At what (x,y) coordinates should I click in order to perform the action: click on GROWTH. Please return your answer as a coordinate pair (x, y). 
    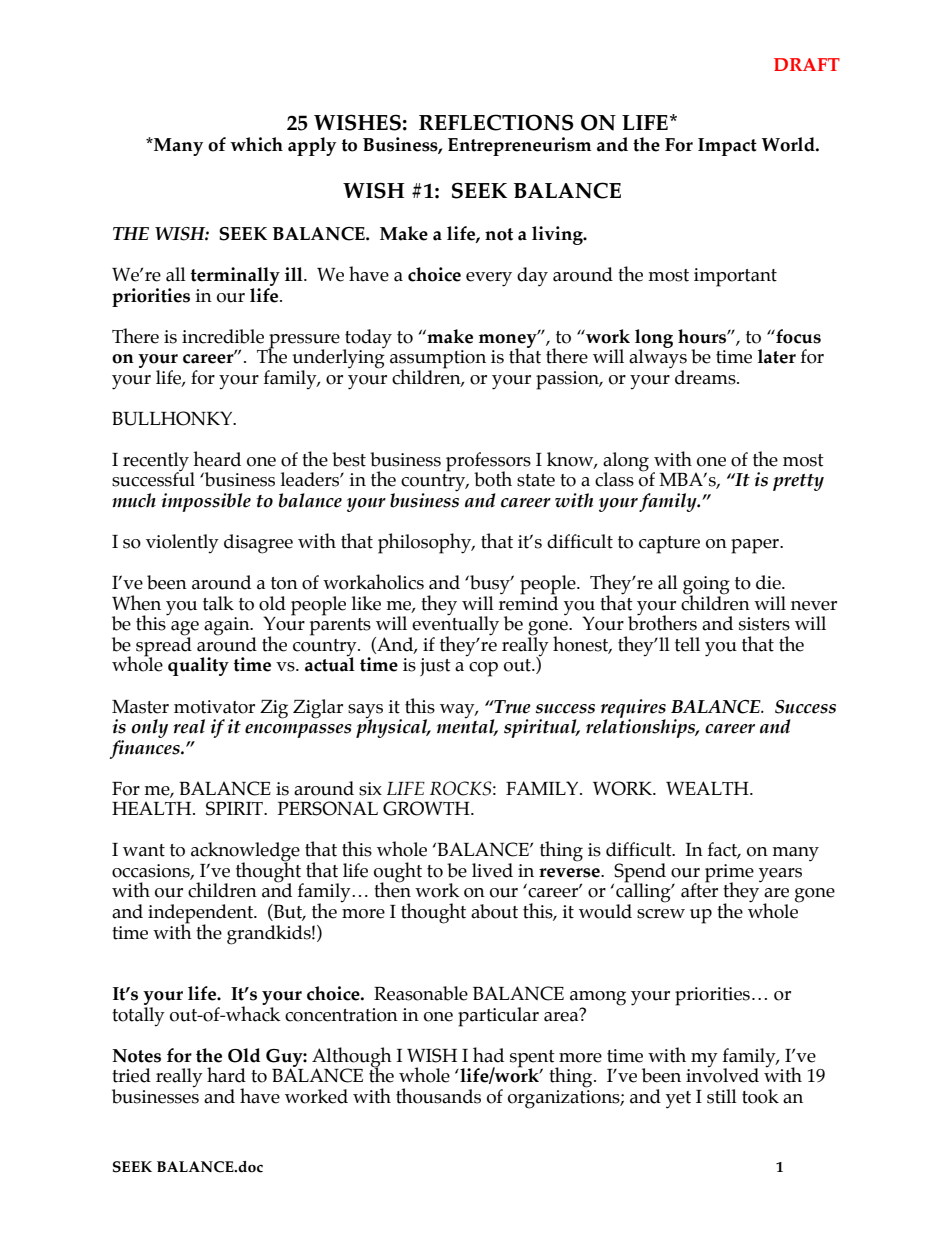
    Looking at the image, I should click on (427, 808).
